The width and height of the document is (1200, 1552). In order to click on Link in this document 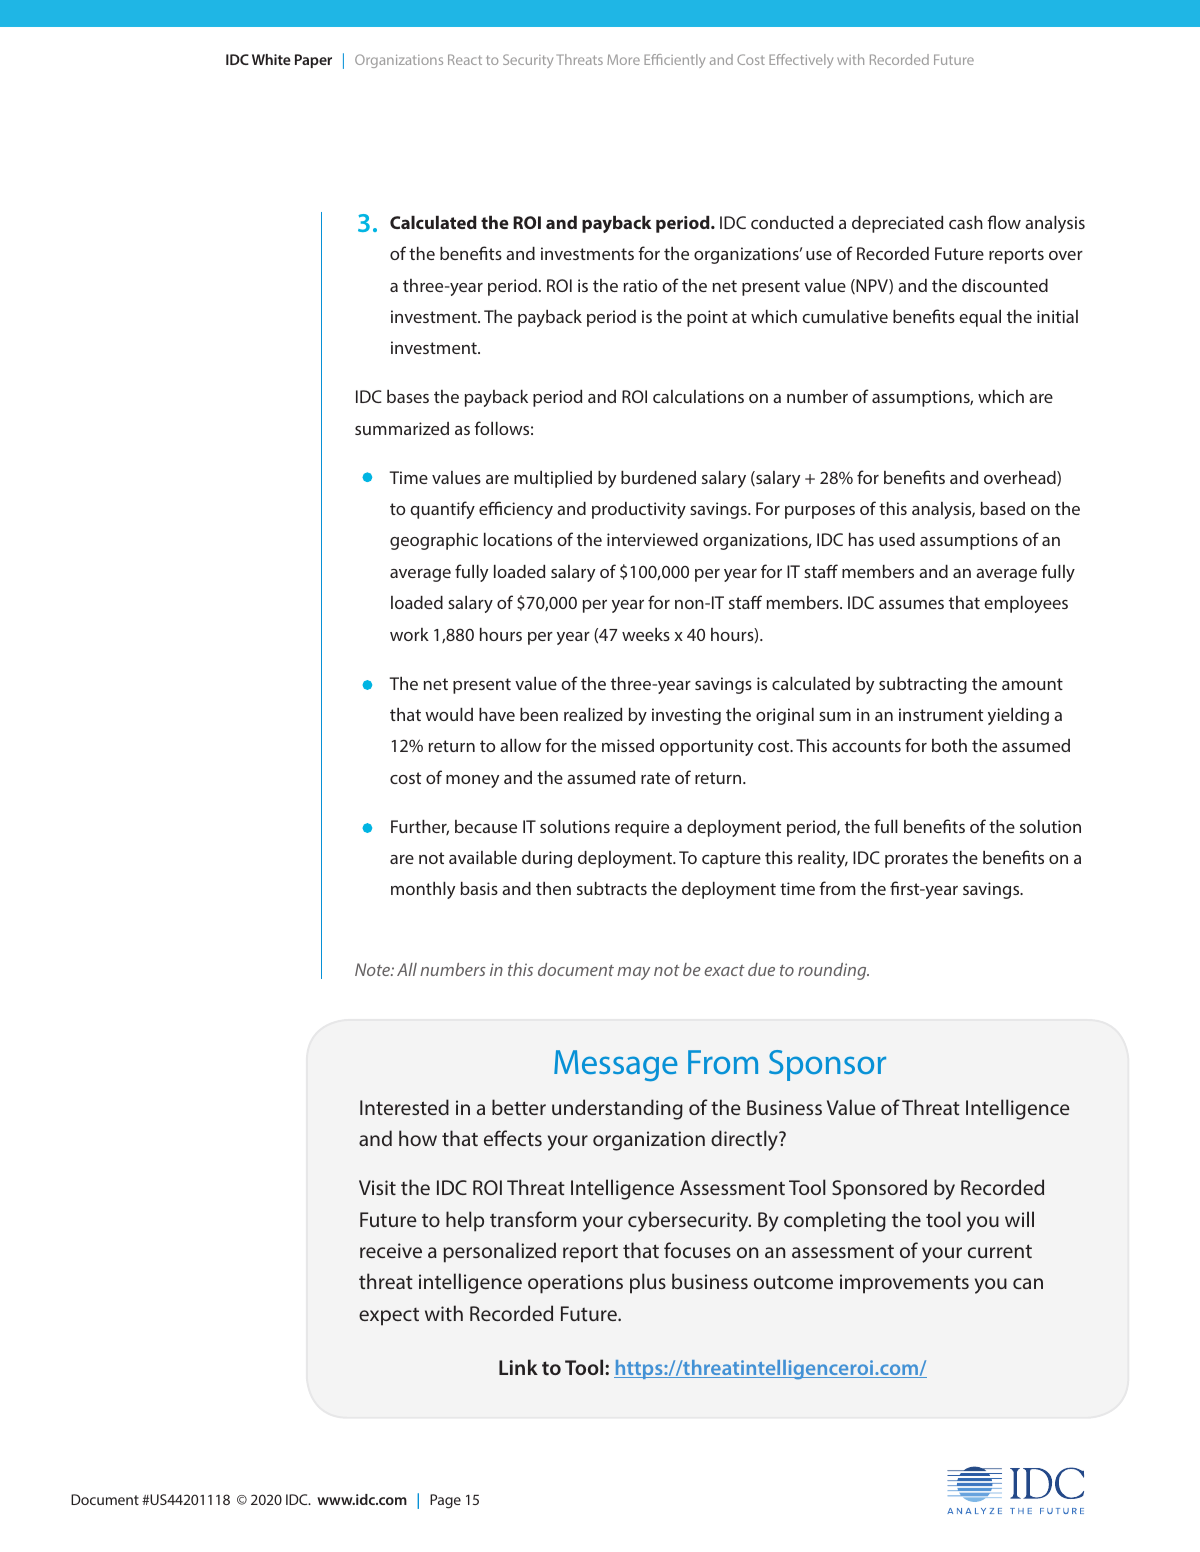, I will do `click(518, 1367)`.
